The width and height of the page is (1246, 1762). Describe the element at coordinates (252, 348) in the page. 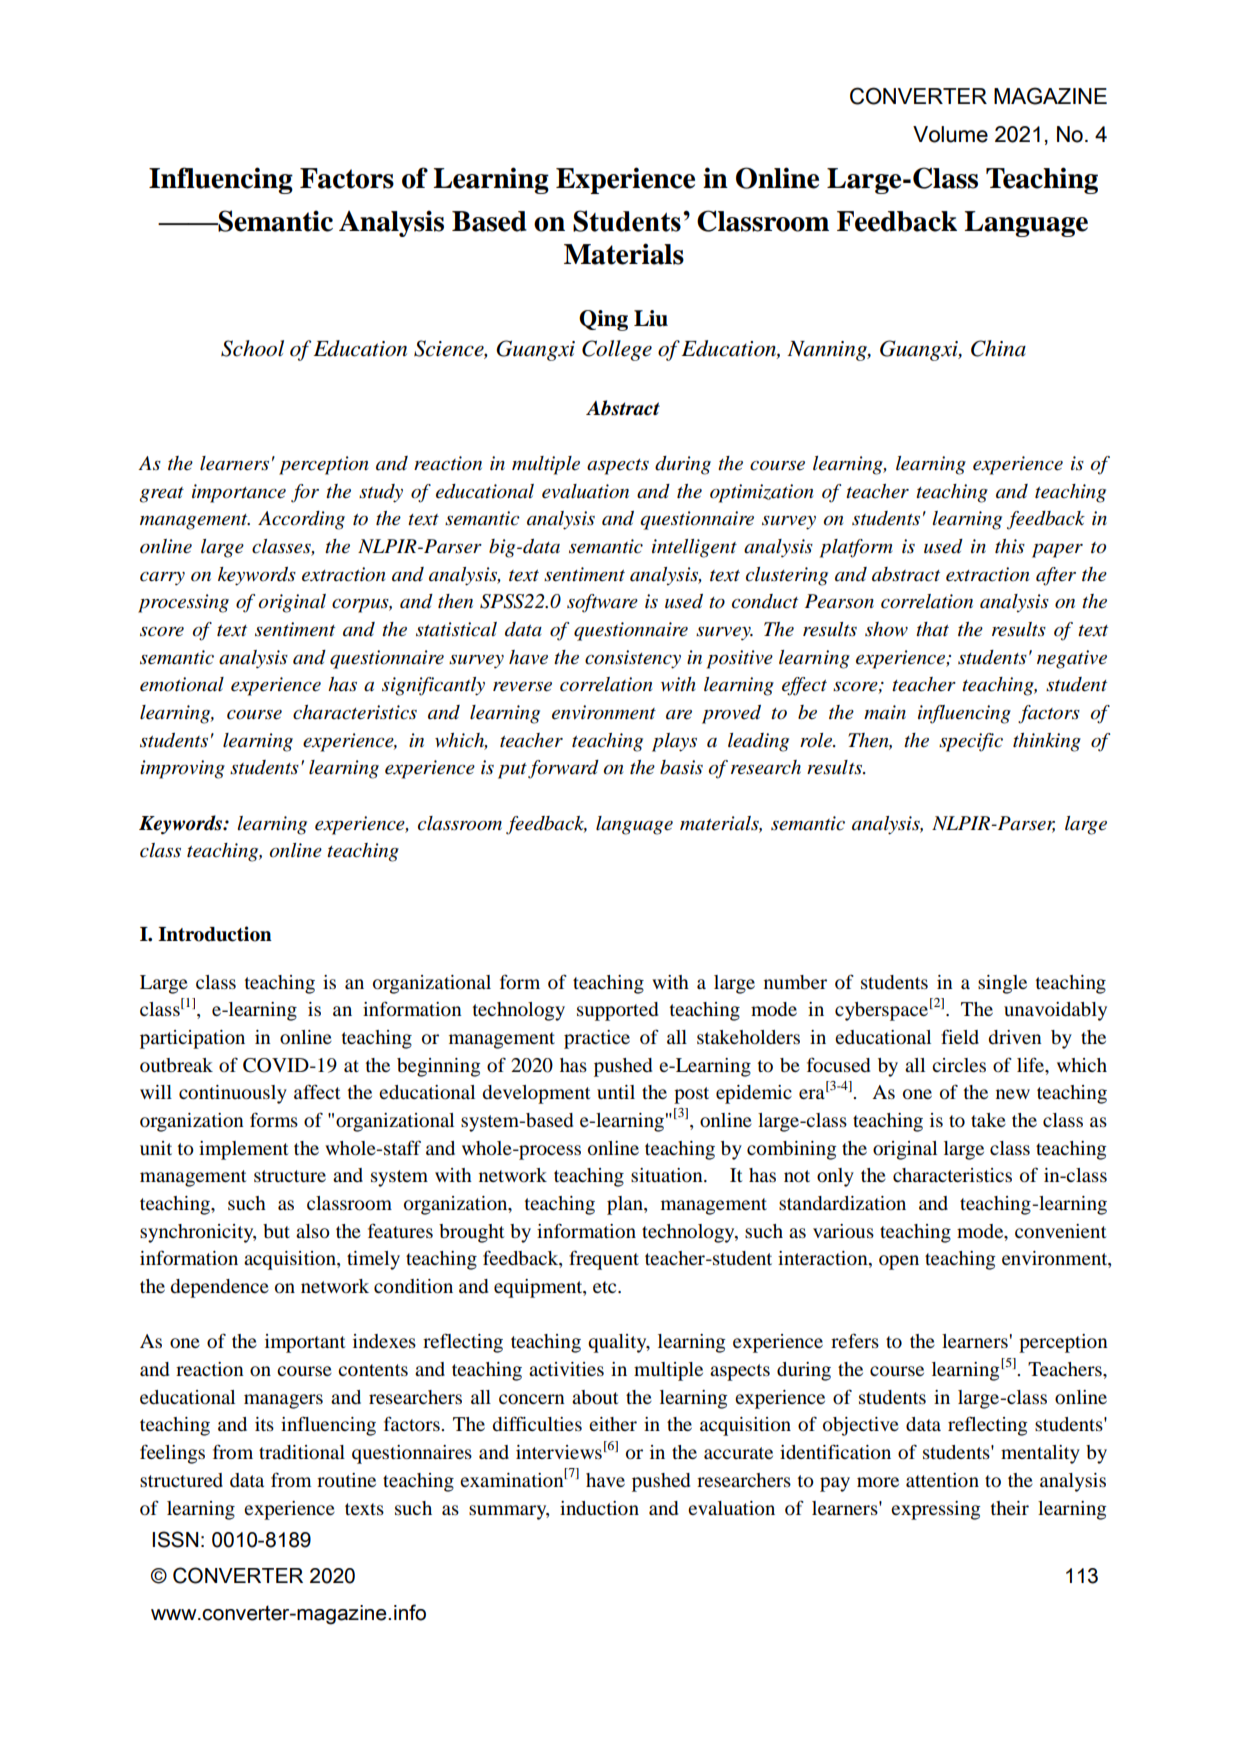

I see `School` at that location.
